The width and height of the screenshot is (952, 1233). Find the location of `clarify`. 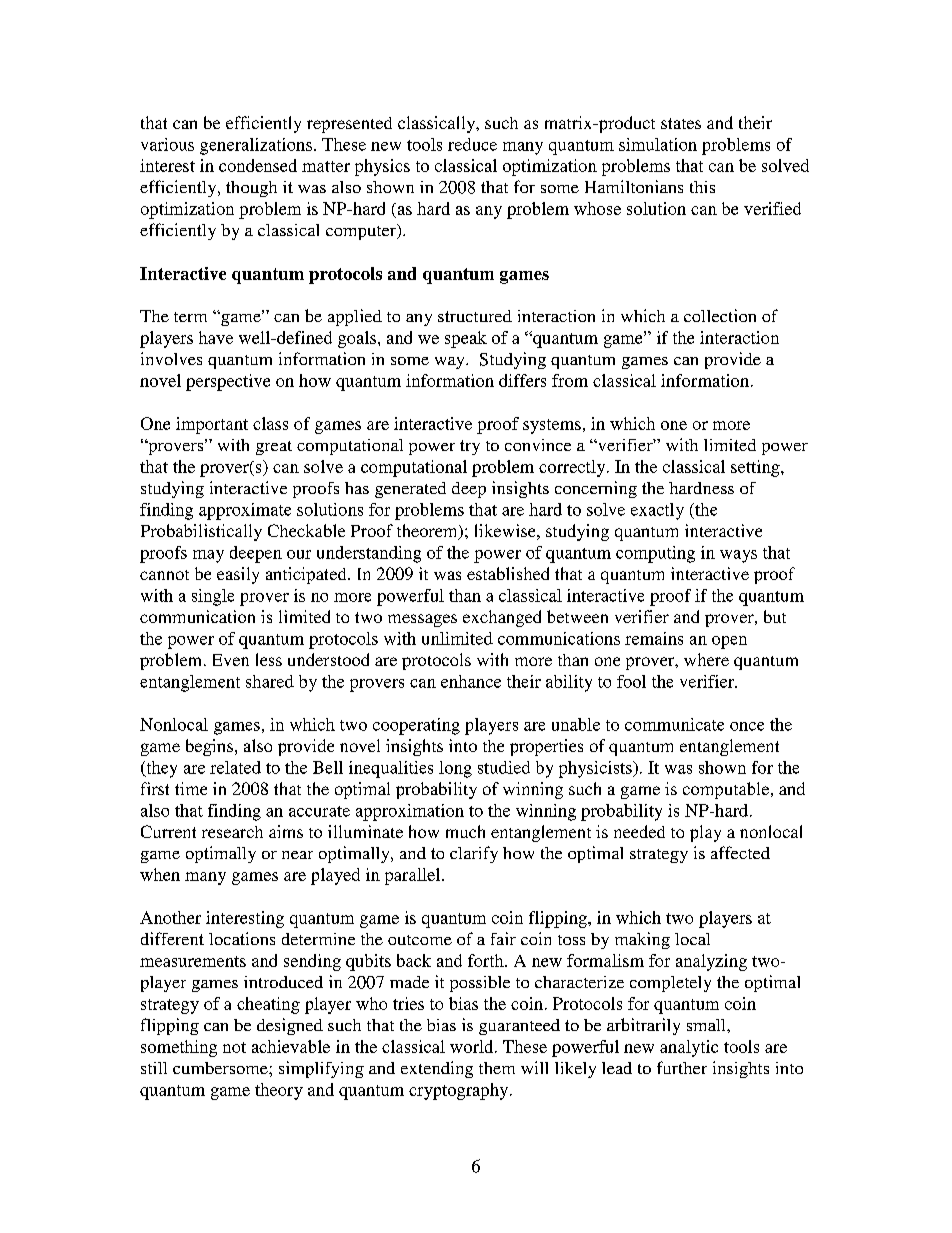

clarify is located at coordinates (474, 854).
